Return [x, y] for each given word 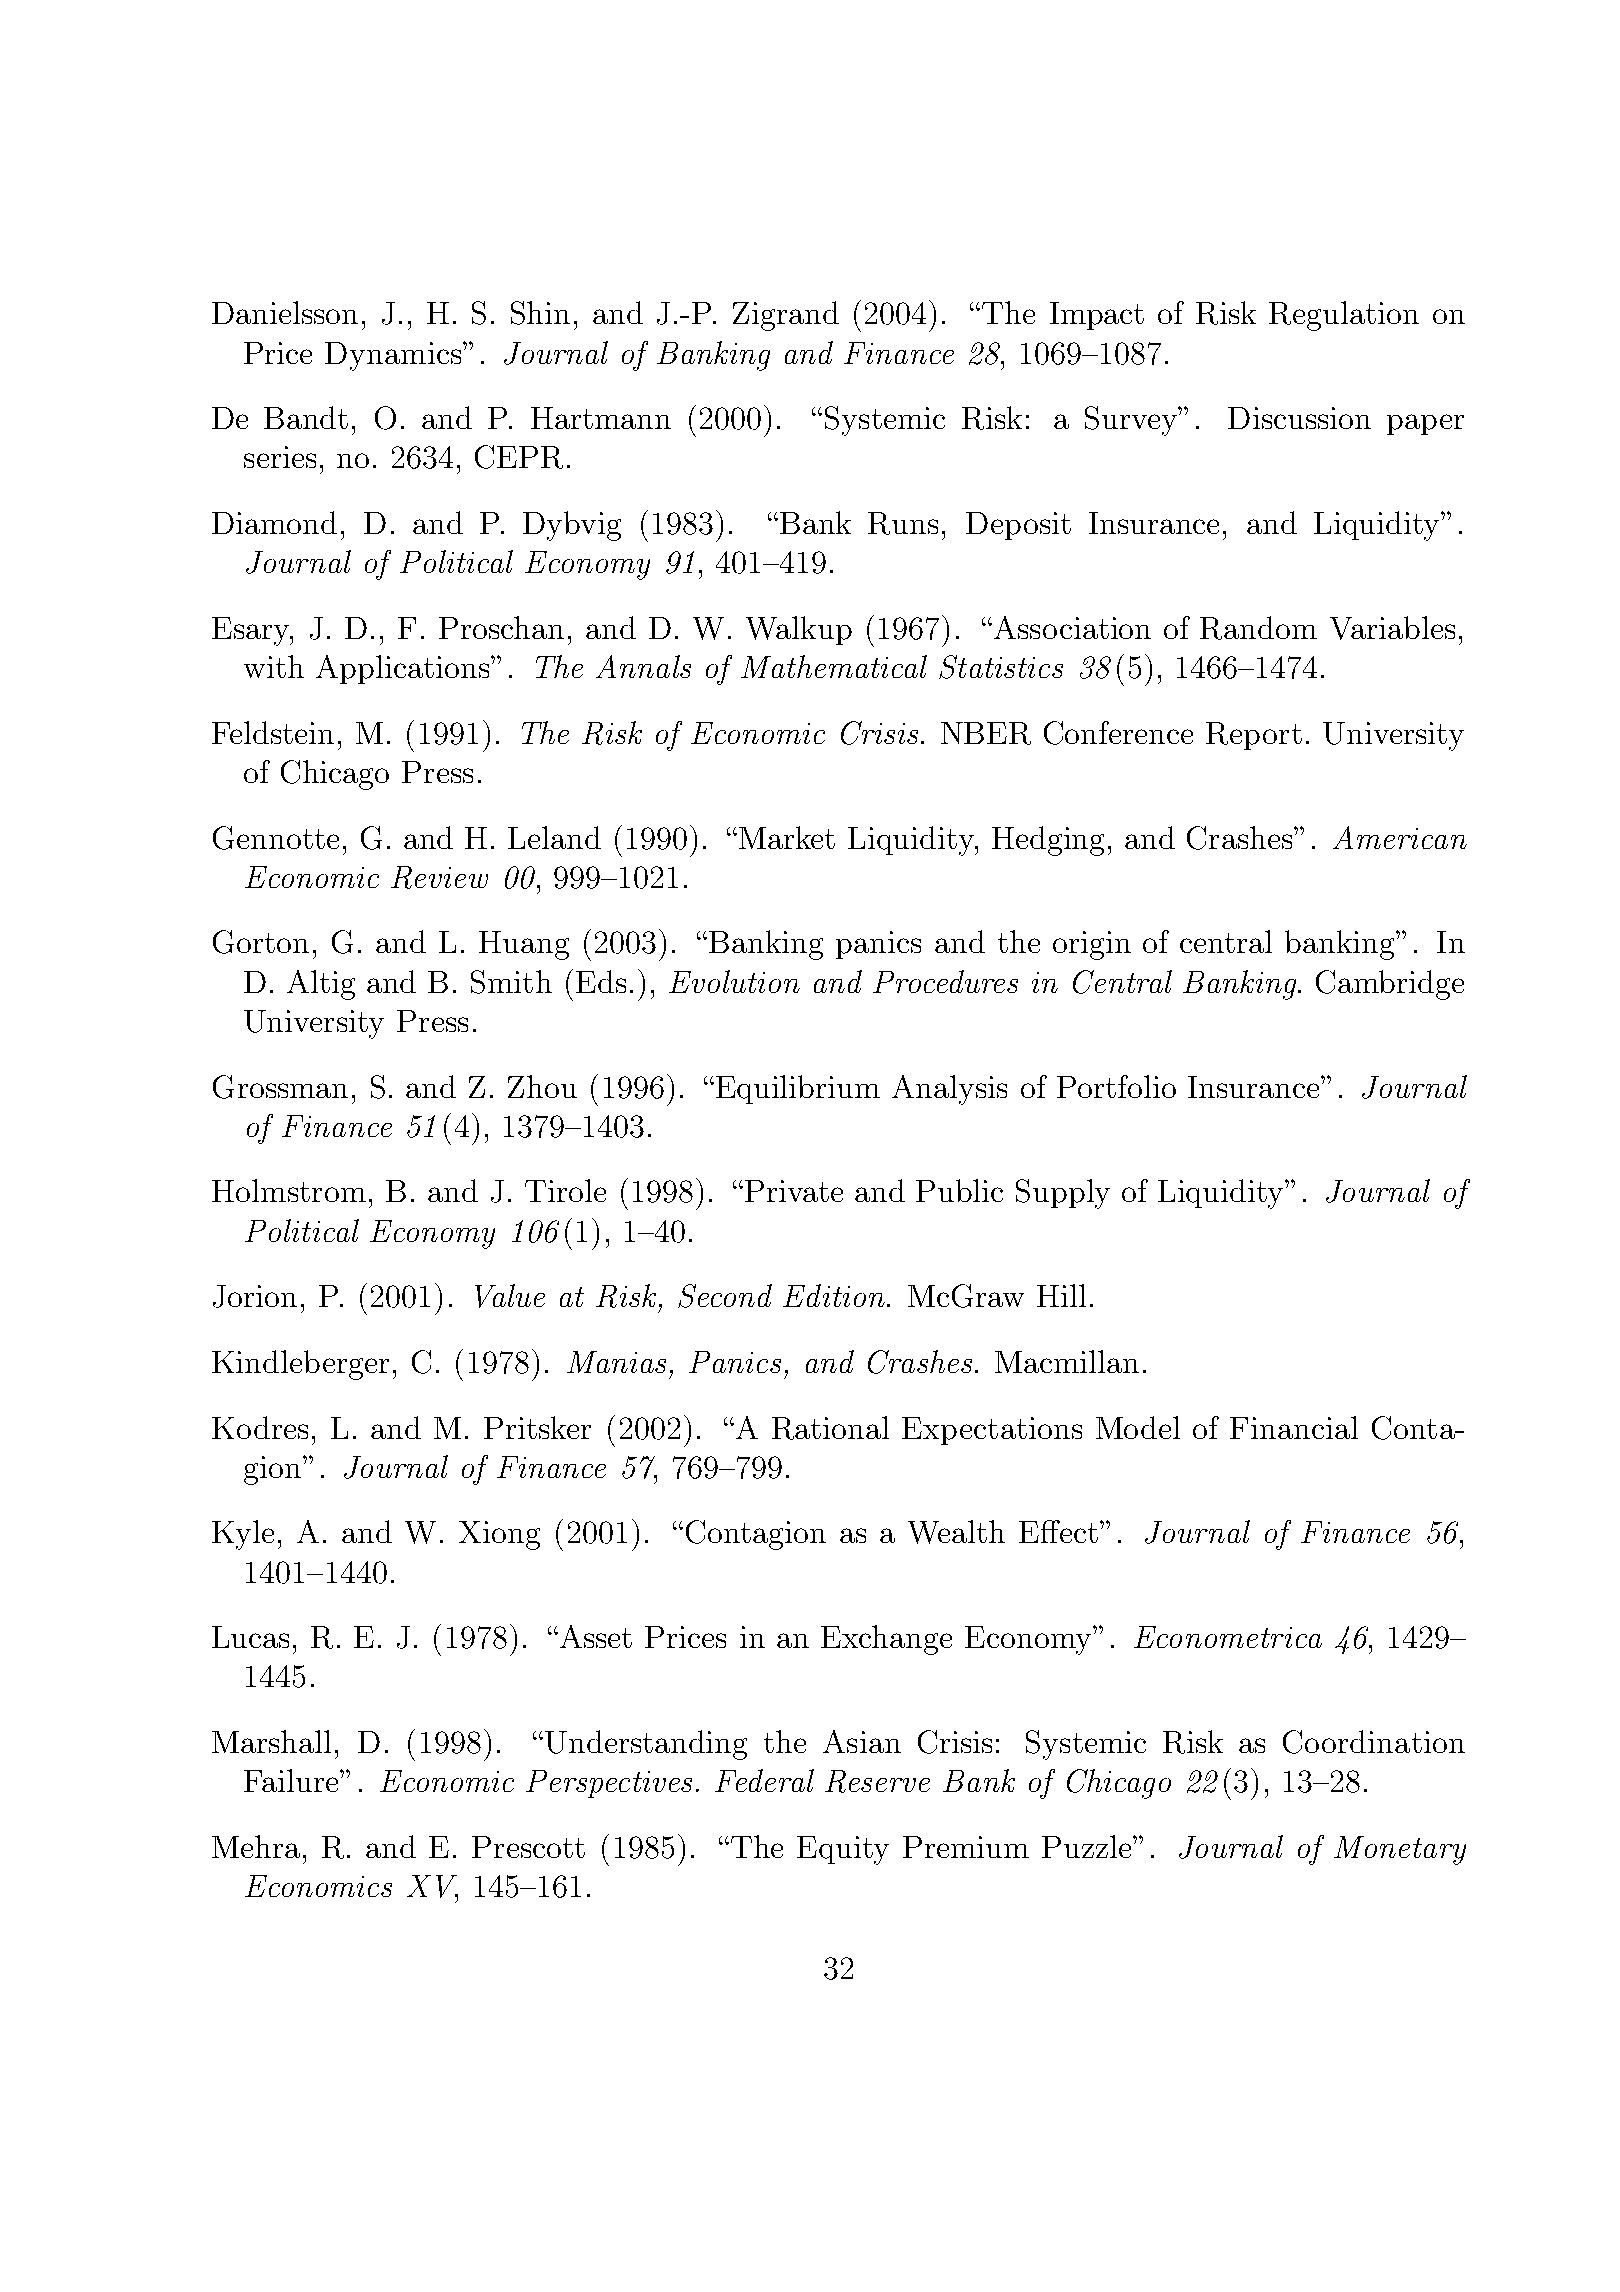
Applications [404, 669]
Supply [1063, 1194]
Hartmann [601, 418]
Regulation [1344, 316]
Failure [292, 1780]
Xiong [499, 1535]
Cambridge [1390, 985]
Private [794, 1191]
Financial [1294, 1427]
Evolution [734, 981]
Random [1258, 628]
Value [510, 1296]
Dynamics [394, 356]
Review [439, 877]
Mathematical [834, 666]
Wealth [956, 1532]
